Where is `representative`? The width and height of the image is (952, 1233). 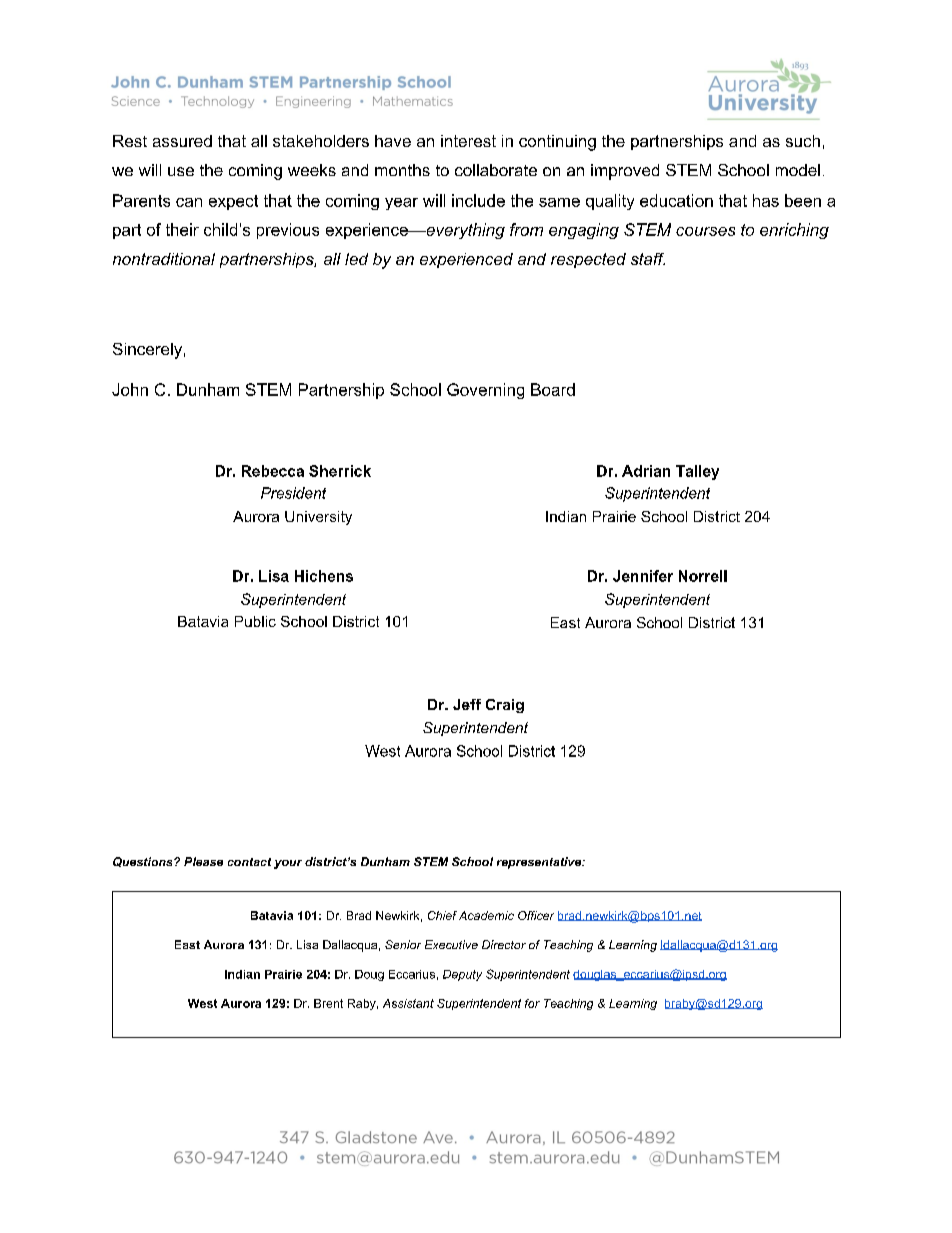
representative is located at coordinates (540, 863).
